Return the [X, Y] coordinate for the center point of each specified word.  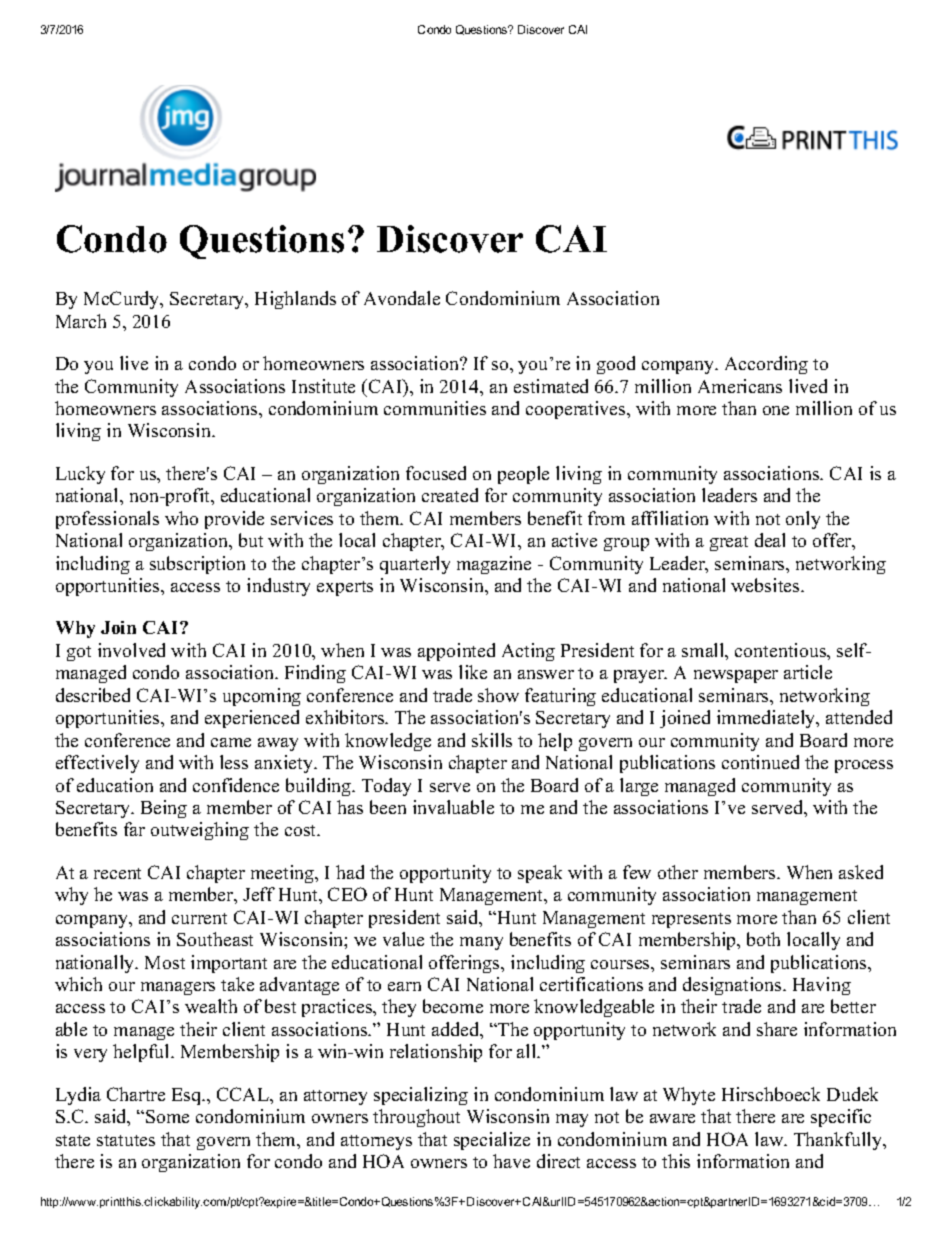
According [766, 365]
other [678, 872]
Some [167, 1116]
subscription [197, 565]
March [81, 321]
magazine [494, 565]
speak [540, 874]
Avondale [402, 298]
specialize [492, 1141]
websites [766, 585]
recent [117, 873]
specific [841, 1118]
